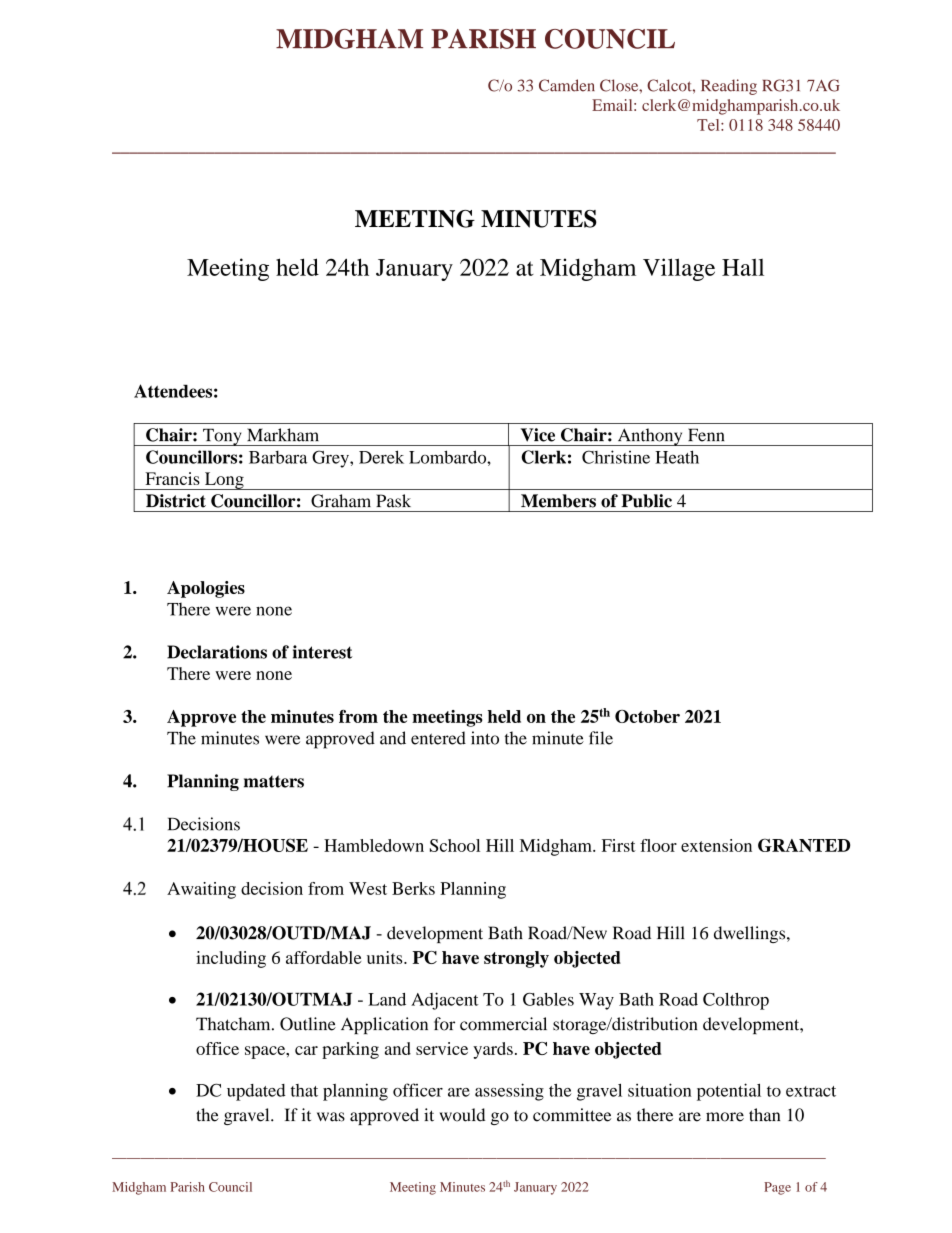 This screenshot has height=1233, width=952. Describe the element at coordinates (558, 501) in the screenshot. I see `Members` at that location.
